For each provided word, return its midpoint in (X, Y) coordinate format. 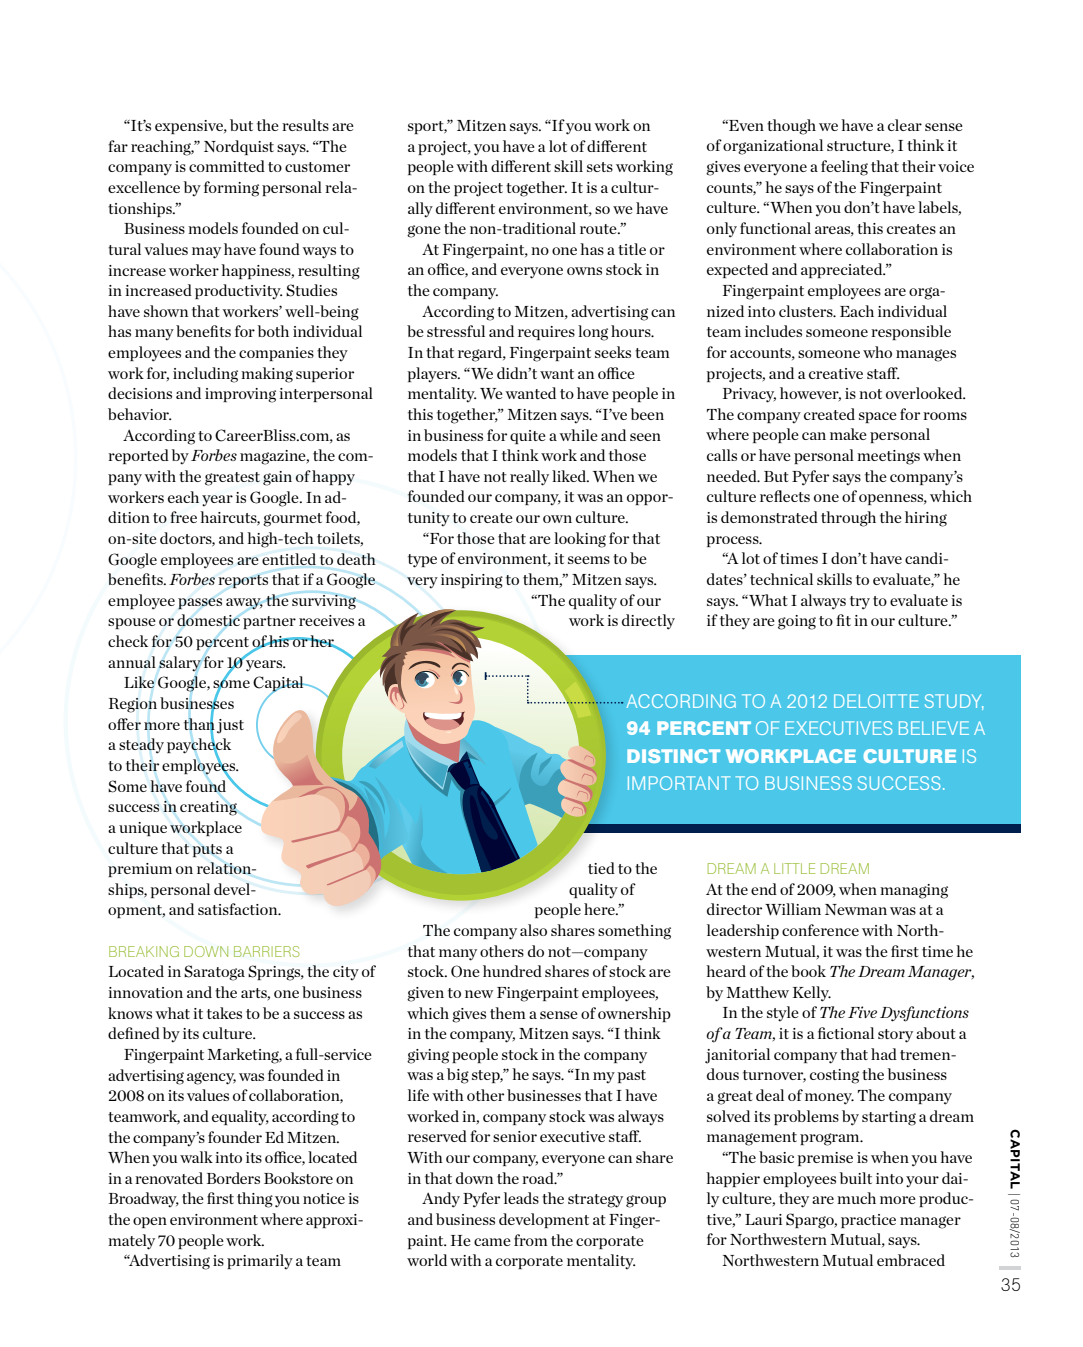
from (531, 1240)
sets (600, 167)
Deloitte (876, 701)
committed (227, 166)
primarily (260, 1261)
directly (648, 622)
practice (868, 1221)
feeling (844, 168)
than (199, 724)
